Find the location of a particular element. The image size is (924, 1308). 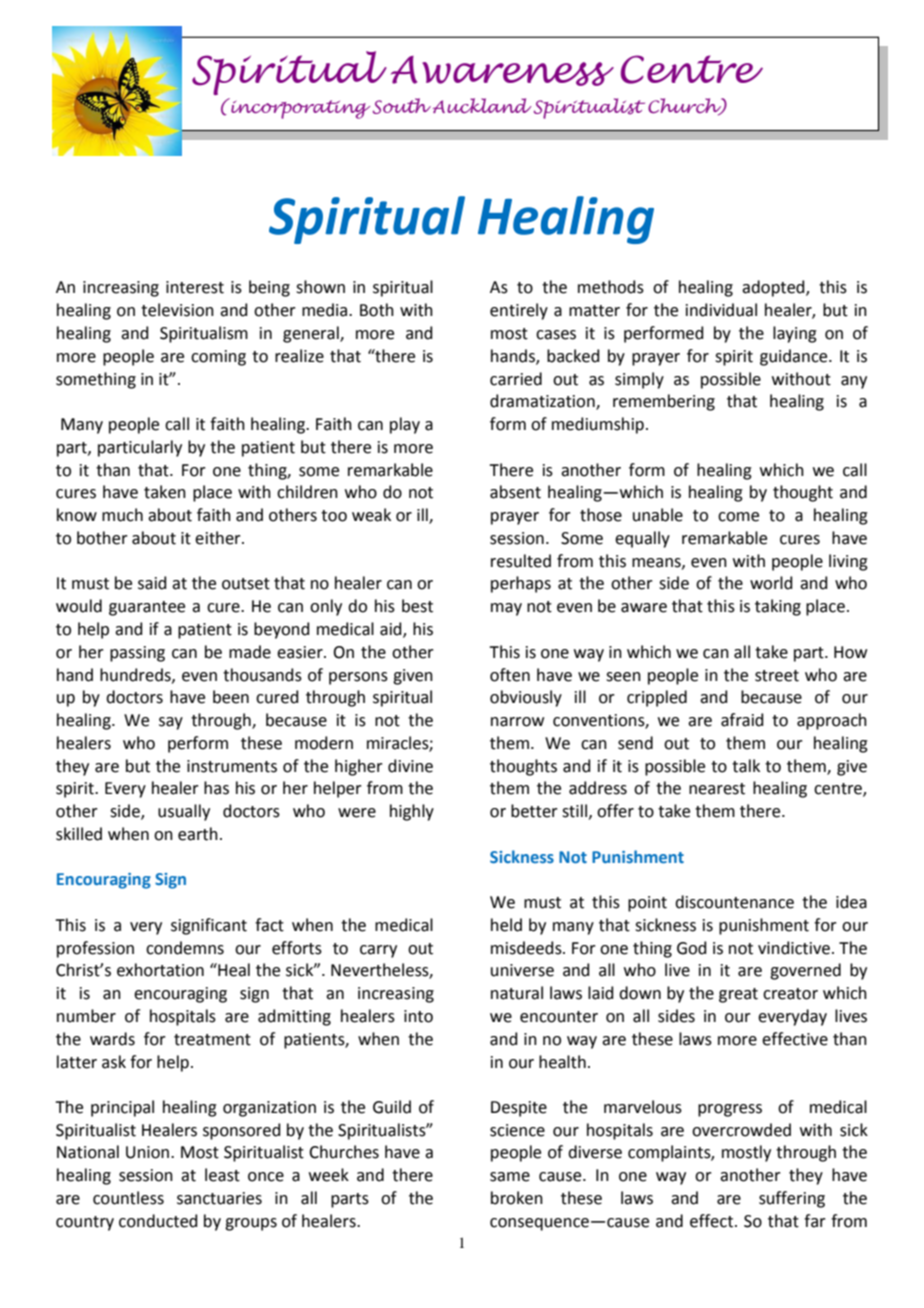

absent is located at coordinates (515, 492).
